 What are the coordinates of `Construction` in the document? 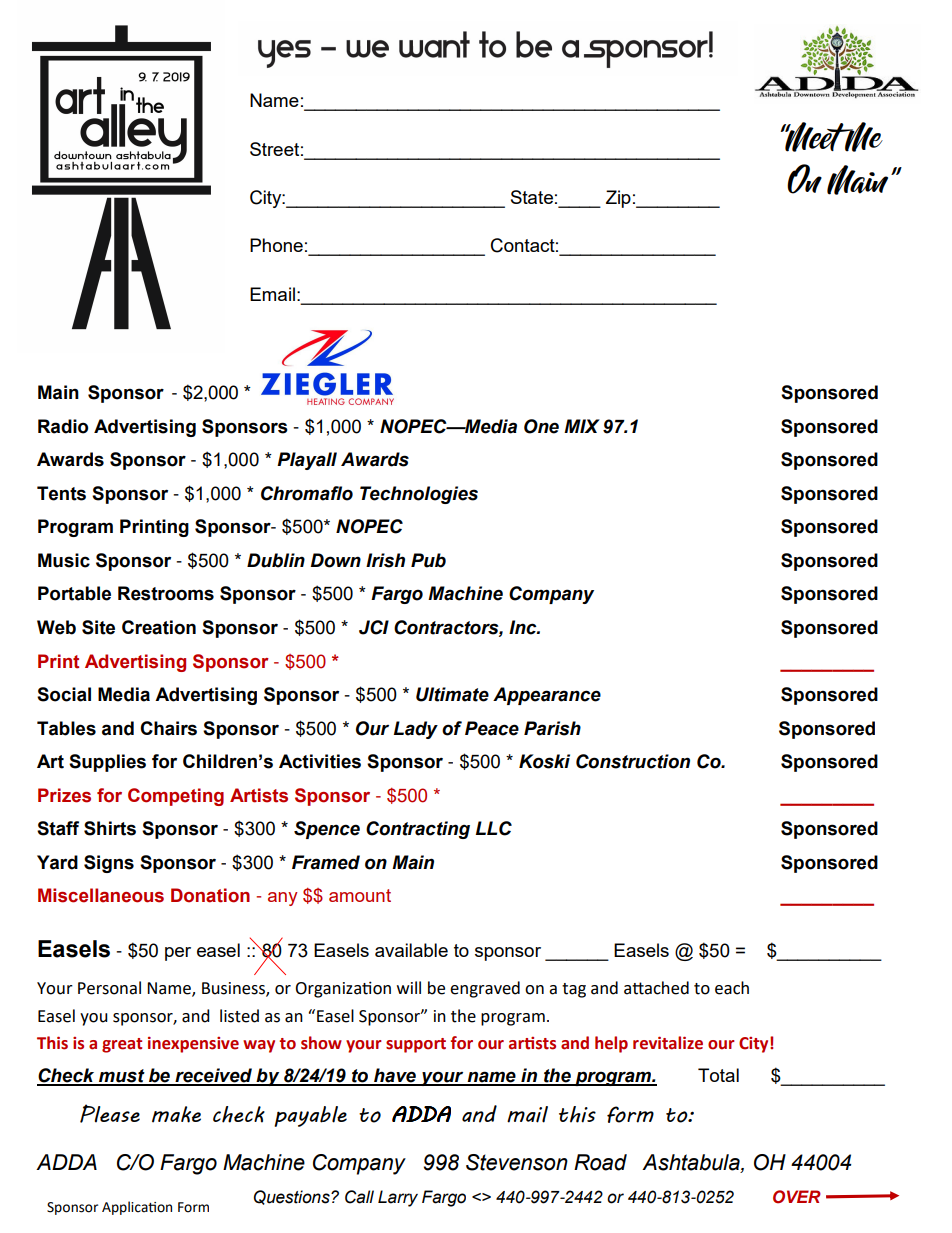 It's located at (633, 761).
